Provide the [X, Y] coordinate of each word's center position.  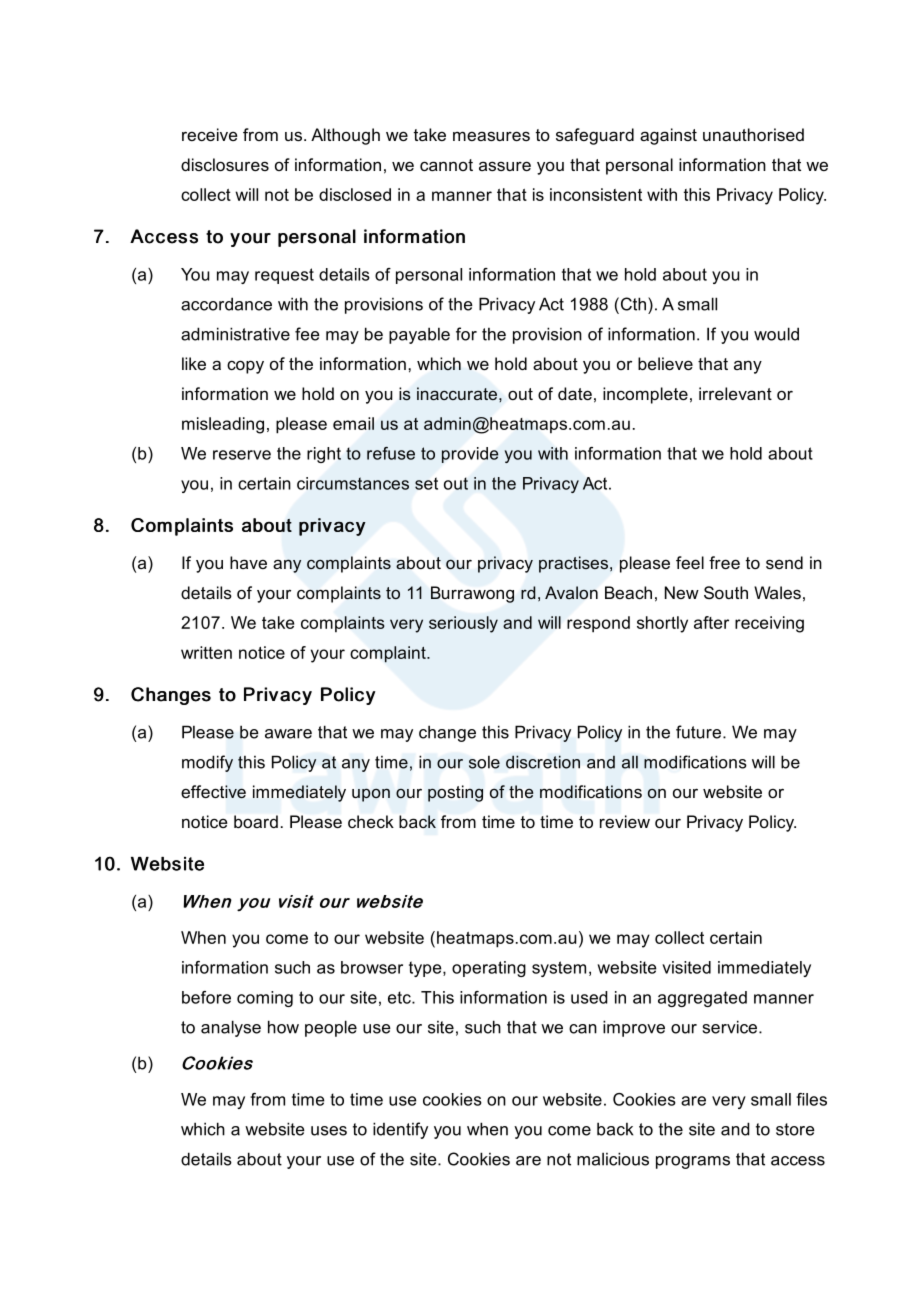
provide [470, 455]
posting [455, 793]
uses [329, 1131]
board [256, 821]
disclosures [225, 164]
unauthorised [753, 134]
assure [505, 166]
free [724, 562]
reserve [242, 455]
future [698, 732]
